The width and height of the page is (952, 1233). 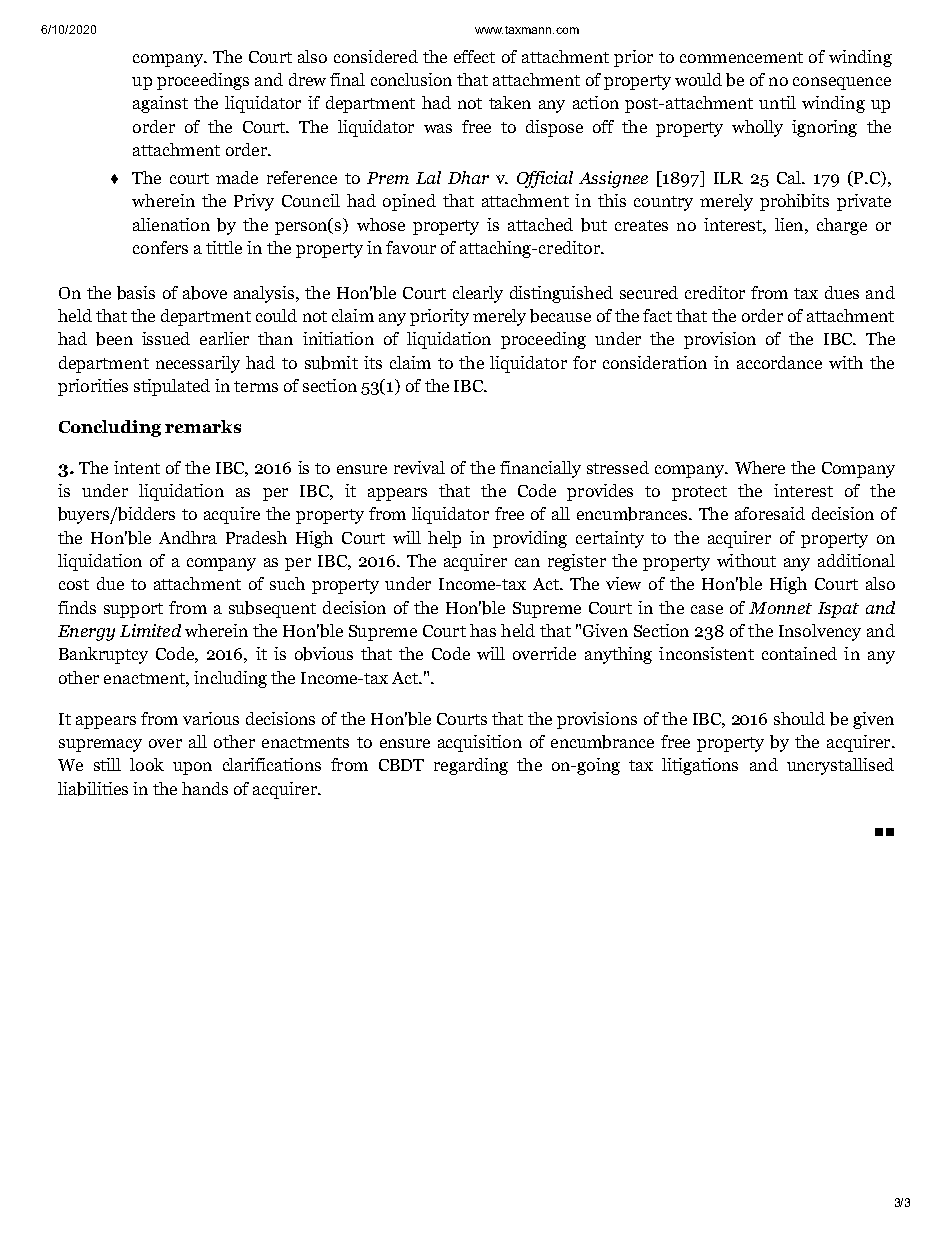 I want to click on case, so click(x=707, y=609).
